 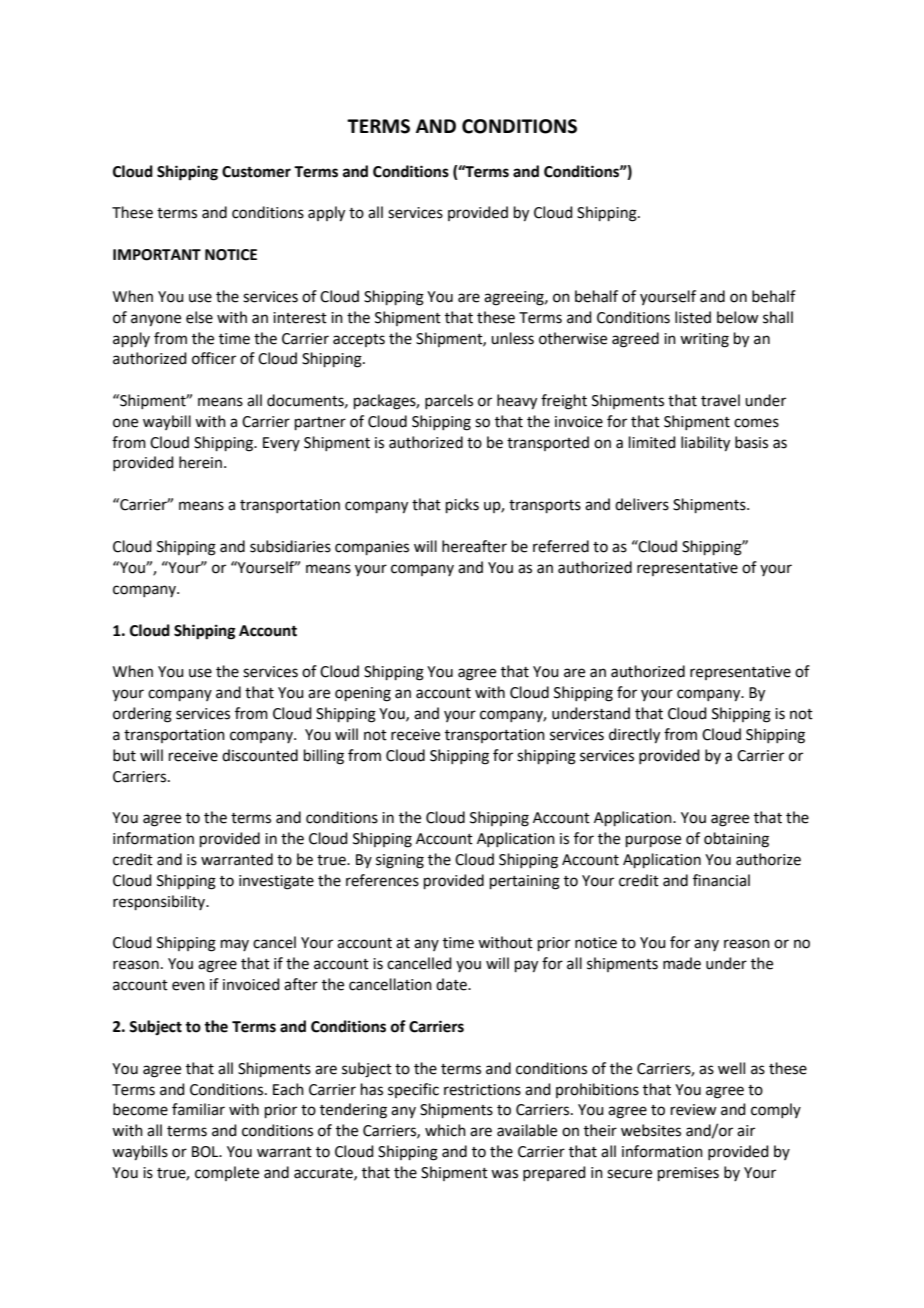 I want to click on signing, so click(x=400, y=861).
